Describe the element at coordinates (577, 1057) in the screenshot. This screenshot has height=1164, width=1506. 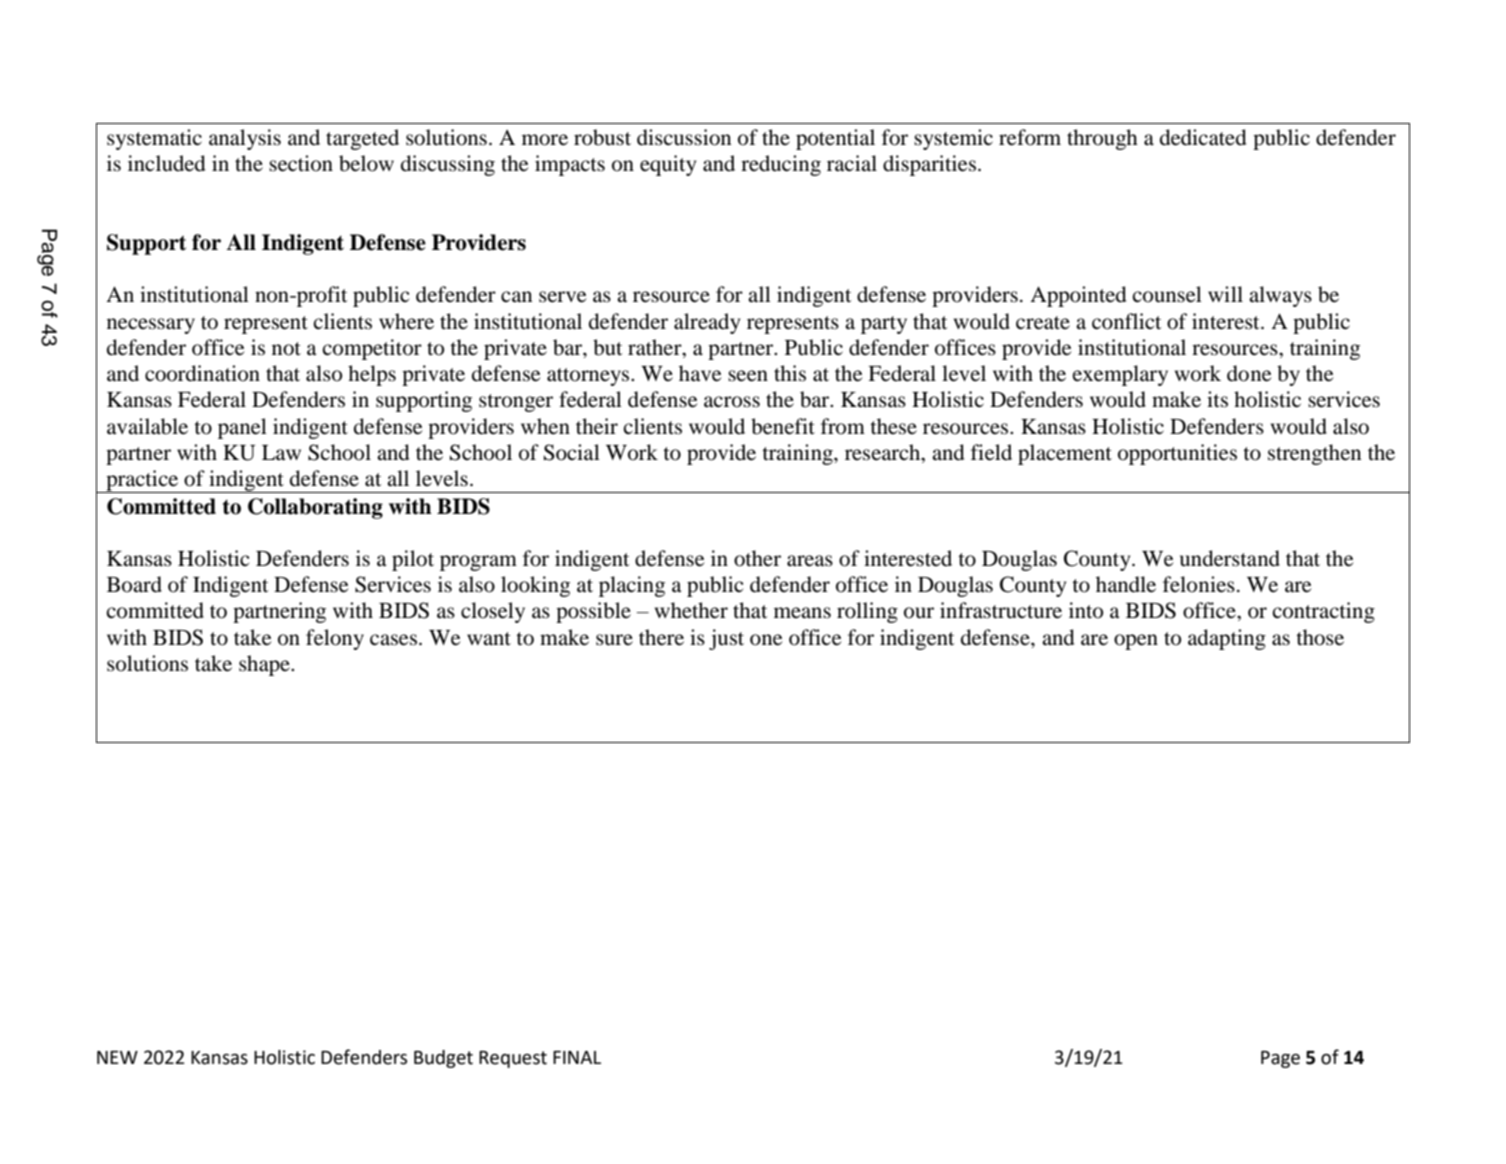
I see `FINAL` at that location.
